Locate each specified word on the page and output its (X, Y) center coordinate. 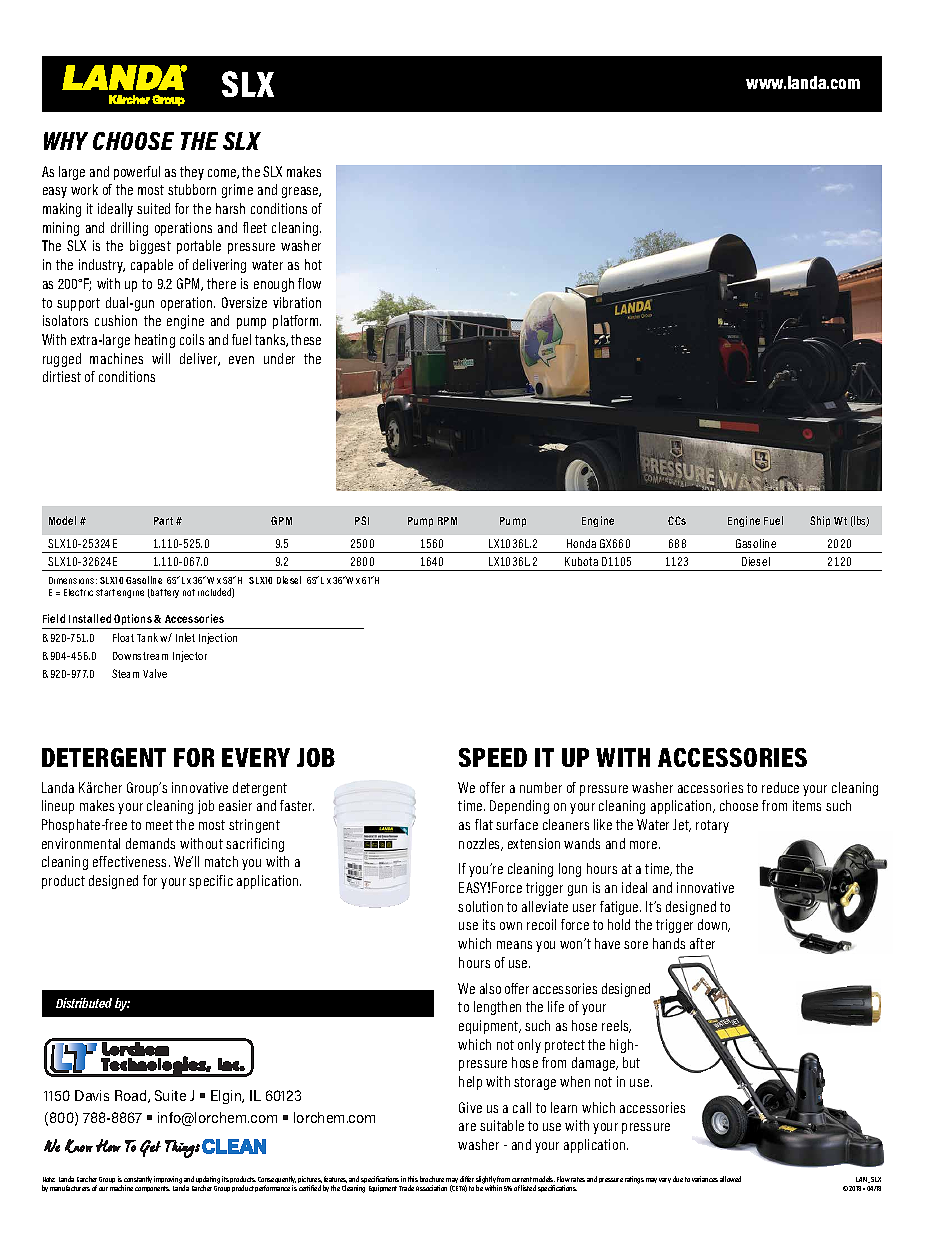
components (152, 1189)
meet (159, 825)
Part (163, 521)
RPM (447, 521)
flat (484, 824)
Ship (820, 521)
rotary (712, 826)
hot (313, 264)
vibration (297, 302)
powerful (137, 173)
